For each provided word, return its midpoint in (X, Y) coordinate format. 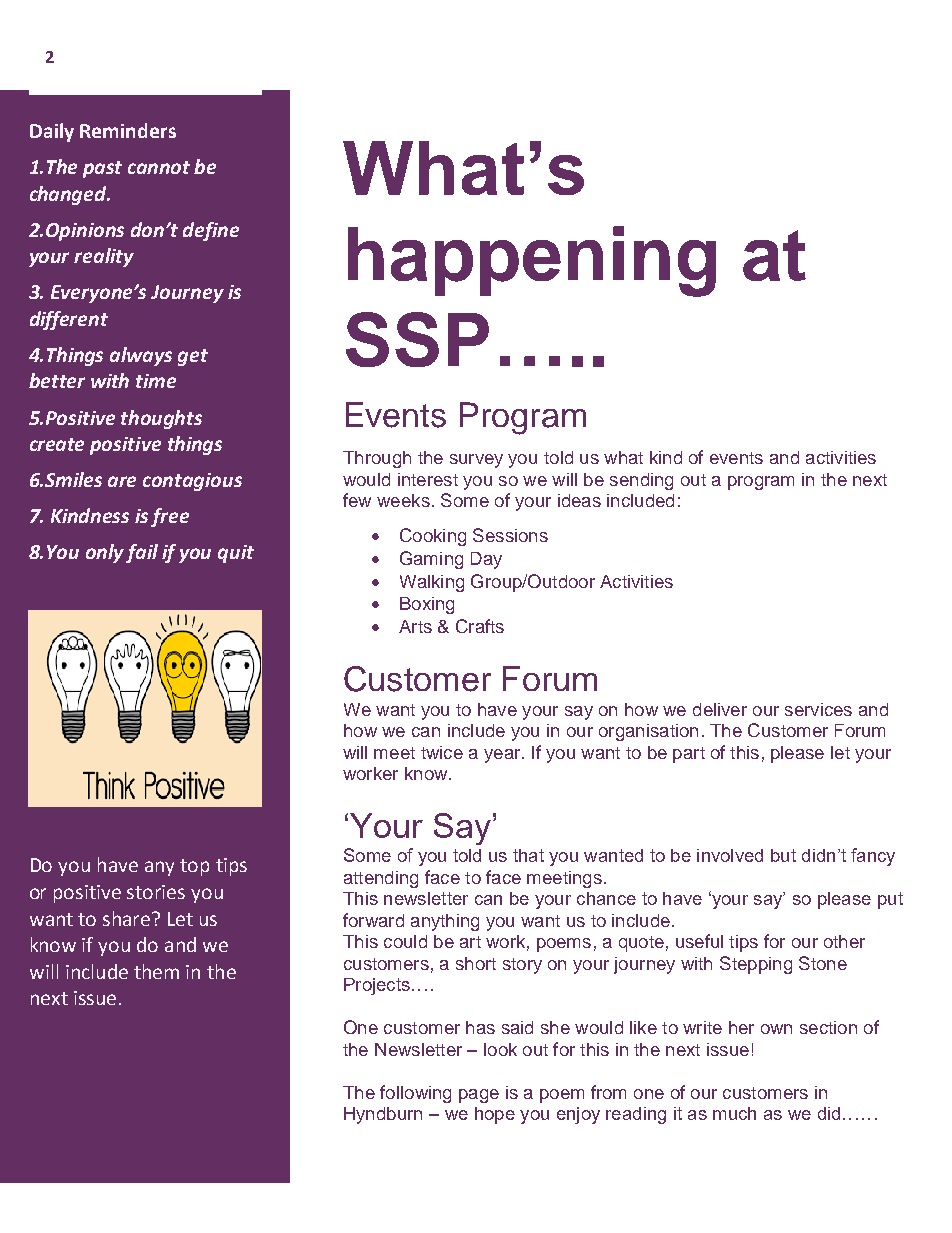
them (156, 971)
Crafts (480, 626)
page (479, 1096)
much (734, 1113)
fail (142, 553)
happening (532, 261)
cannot (159, 167)
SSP (417, 339)
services (818, 709)
